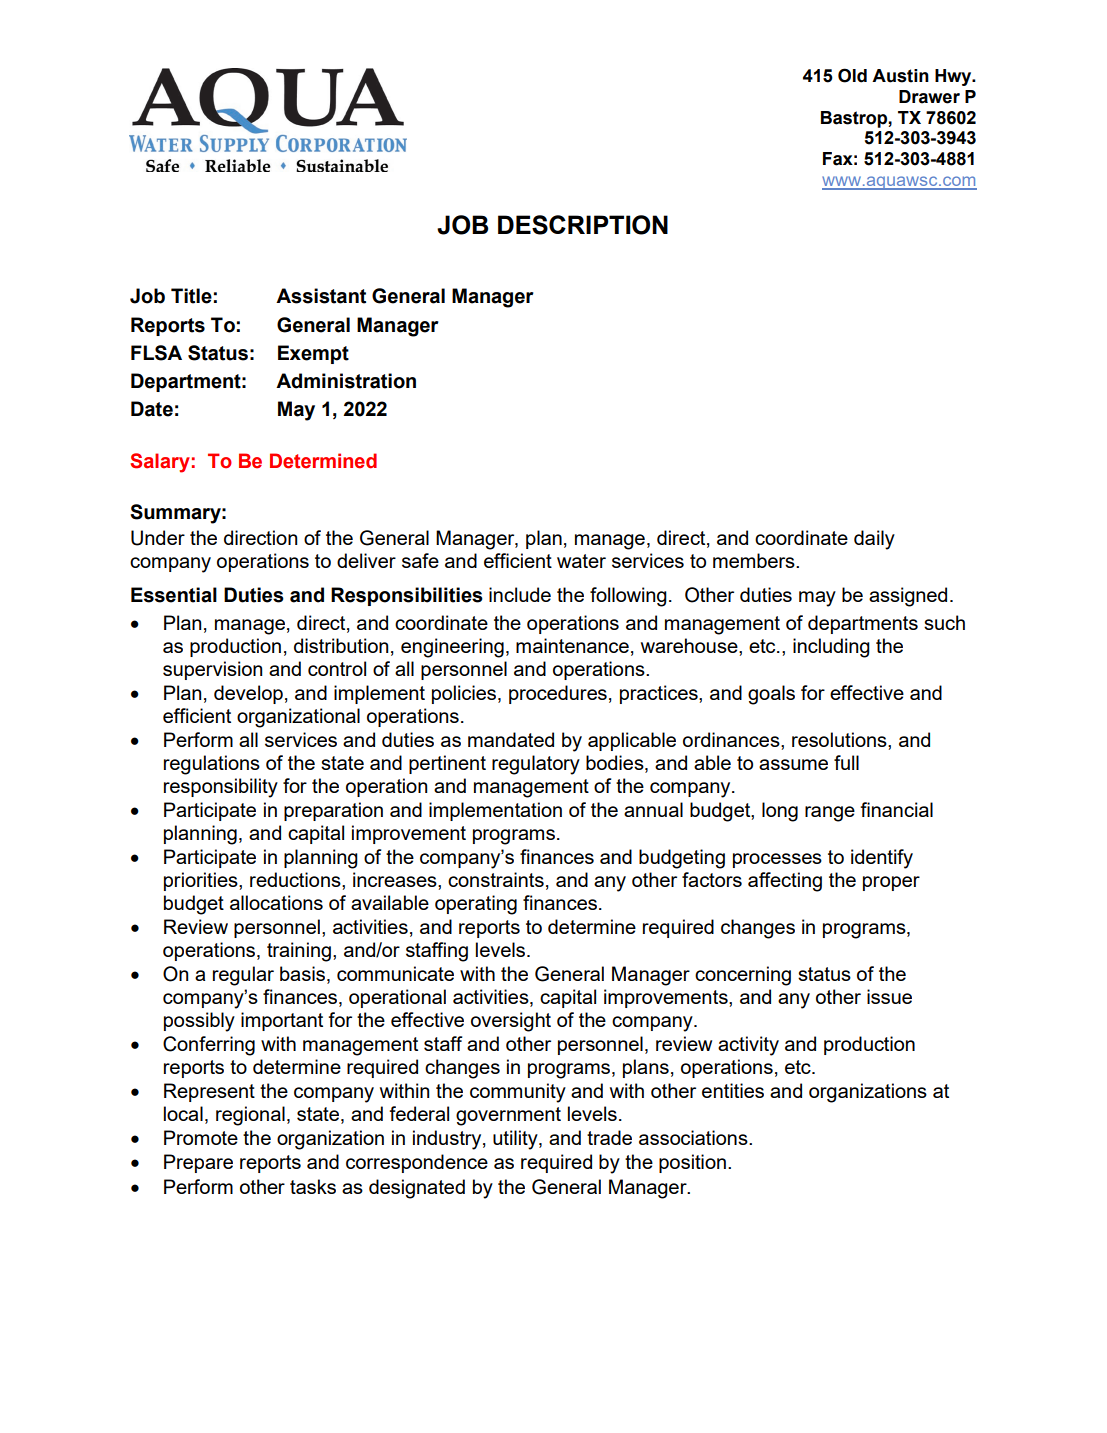  What do you see at coordinates (221, 788) in the screenshot?
I see `responsibility` at bounding box center [221, 788].
